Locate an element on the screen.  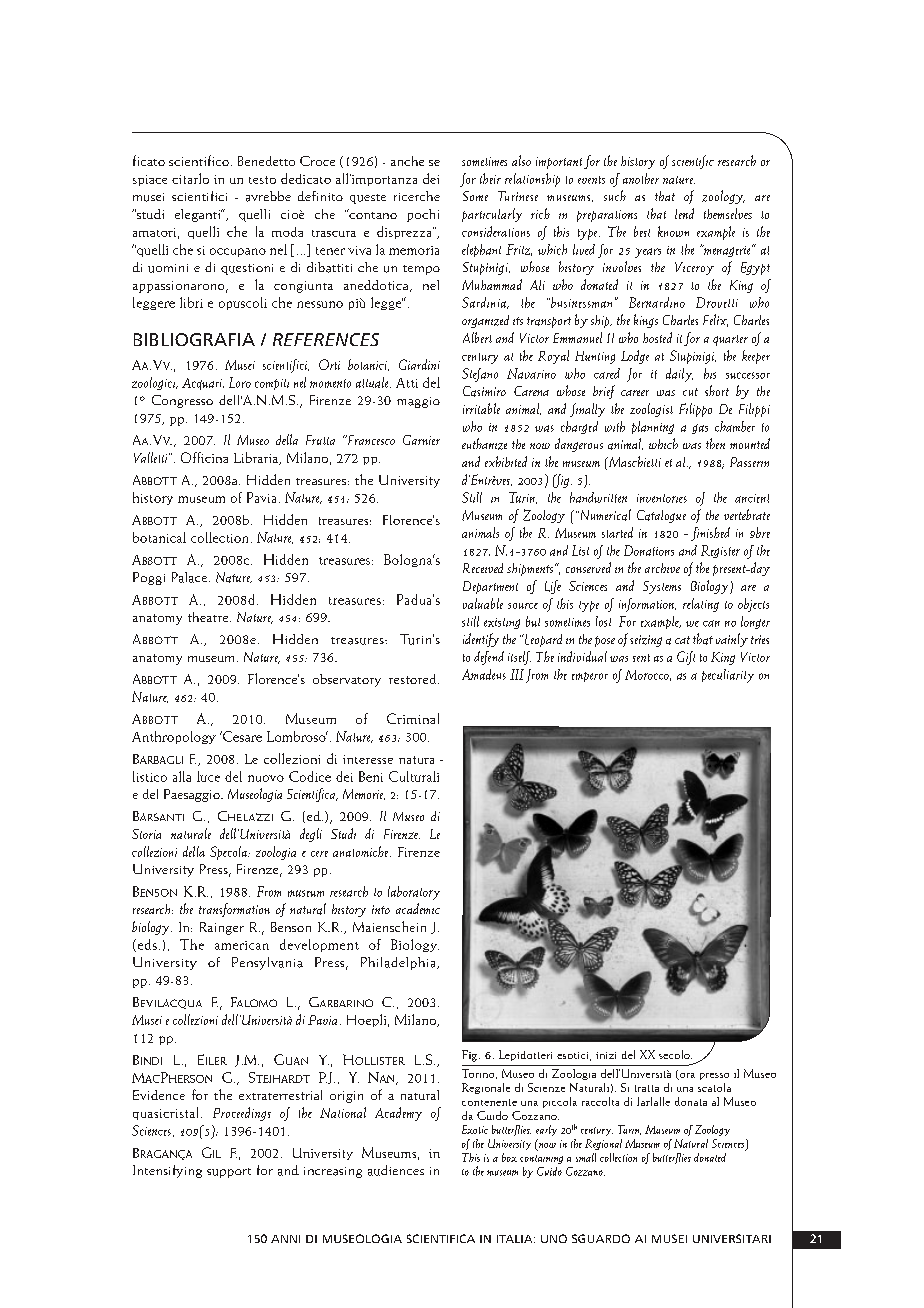
their is located at coordinates (490, 178).
